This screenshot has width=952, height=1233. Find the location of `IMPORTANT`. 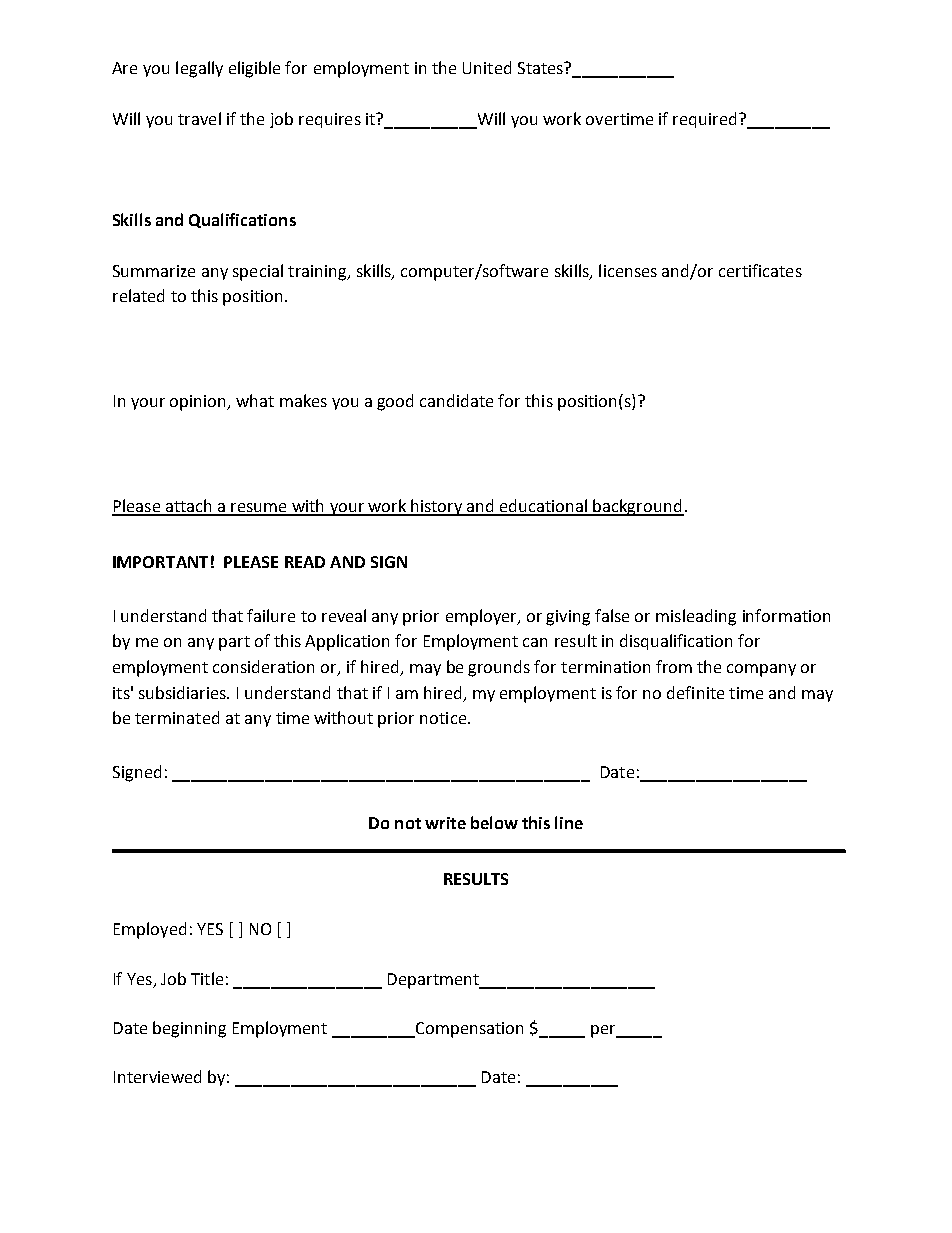

IMPORTANT is located at coordinates (160, 562).
